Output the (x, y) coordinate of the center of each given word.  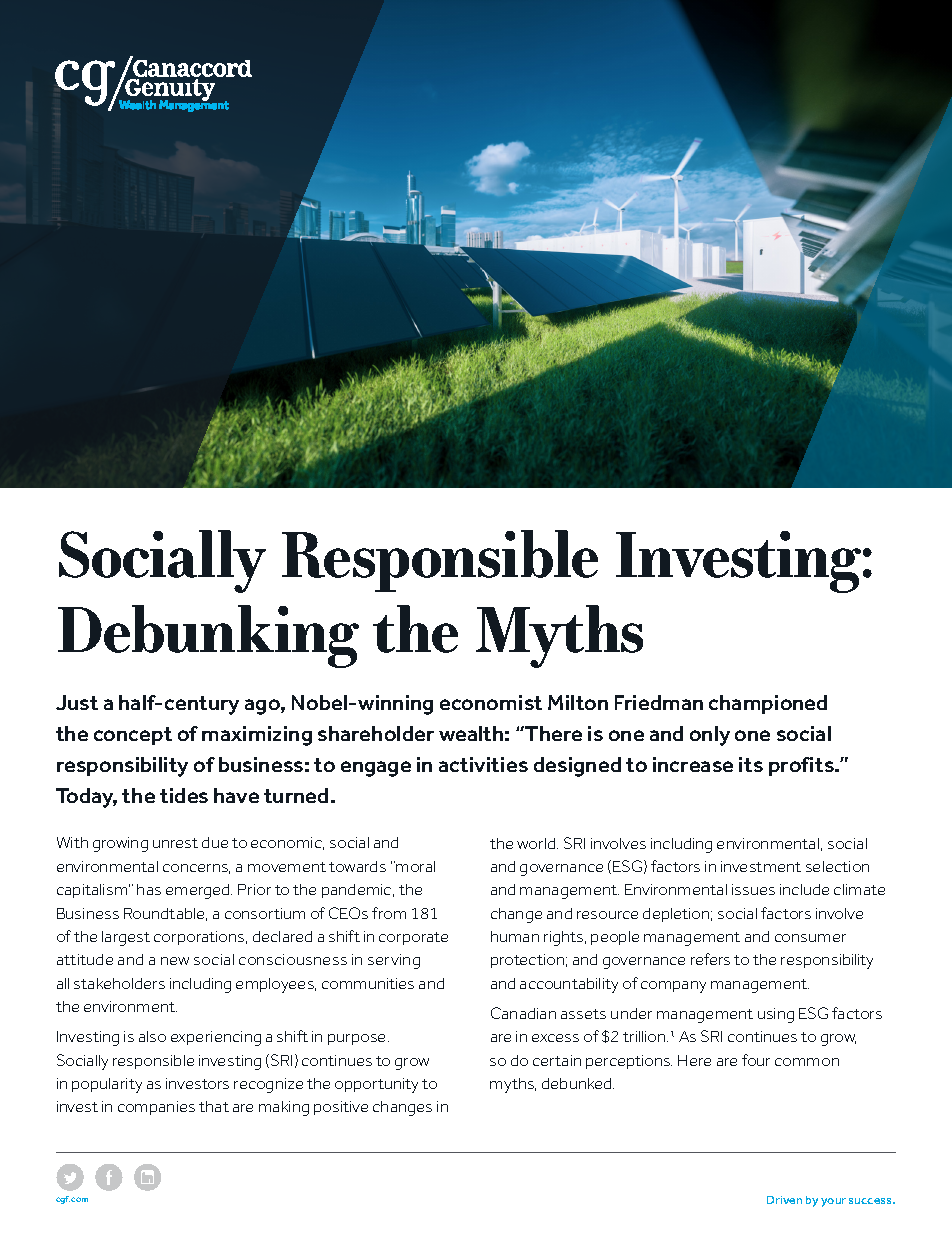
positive (341, 1108)
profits (802, 766)
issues (753, 889)
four (756, 1060)
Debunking (208, 636)
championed (768, 704)
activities (483, 764)
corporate (413, 938)
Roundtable (165, 914)
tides (184, 795)
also (152, 1036)
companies (156, 1108)
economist (491, 702)
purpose (358, 1039)
